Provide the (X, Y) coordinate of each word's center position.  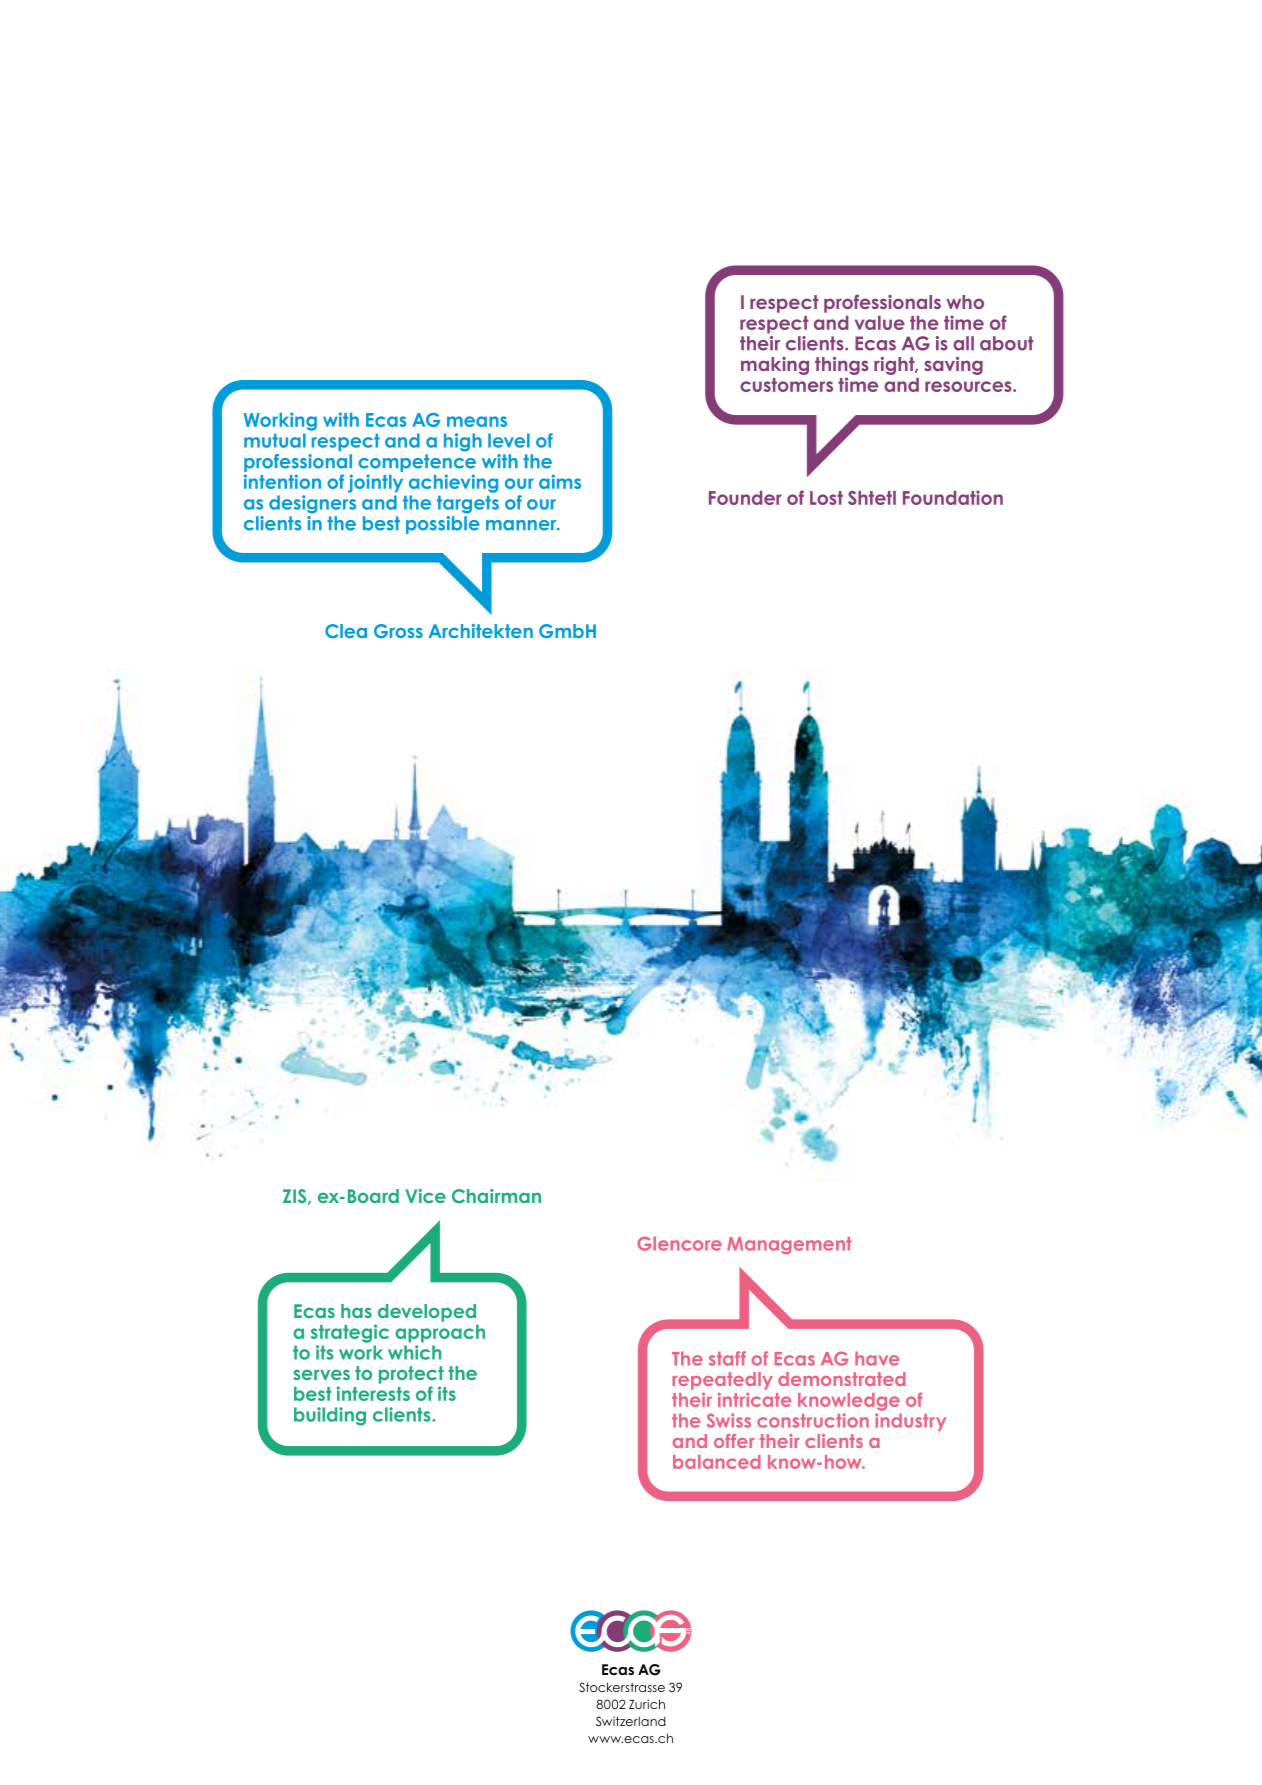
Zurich (647, 1704)
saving (953, 366)
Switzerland (631, 1721)
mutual (275, 440)
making (775, 366)
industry (910, 1422)
